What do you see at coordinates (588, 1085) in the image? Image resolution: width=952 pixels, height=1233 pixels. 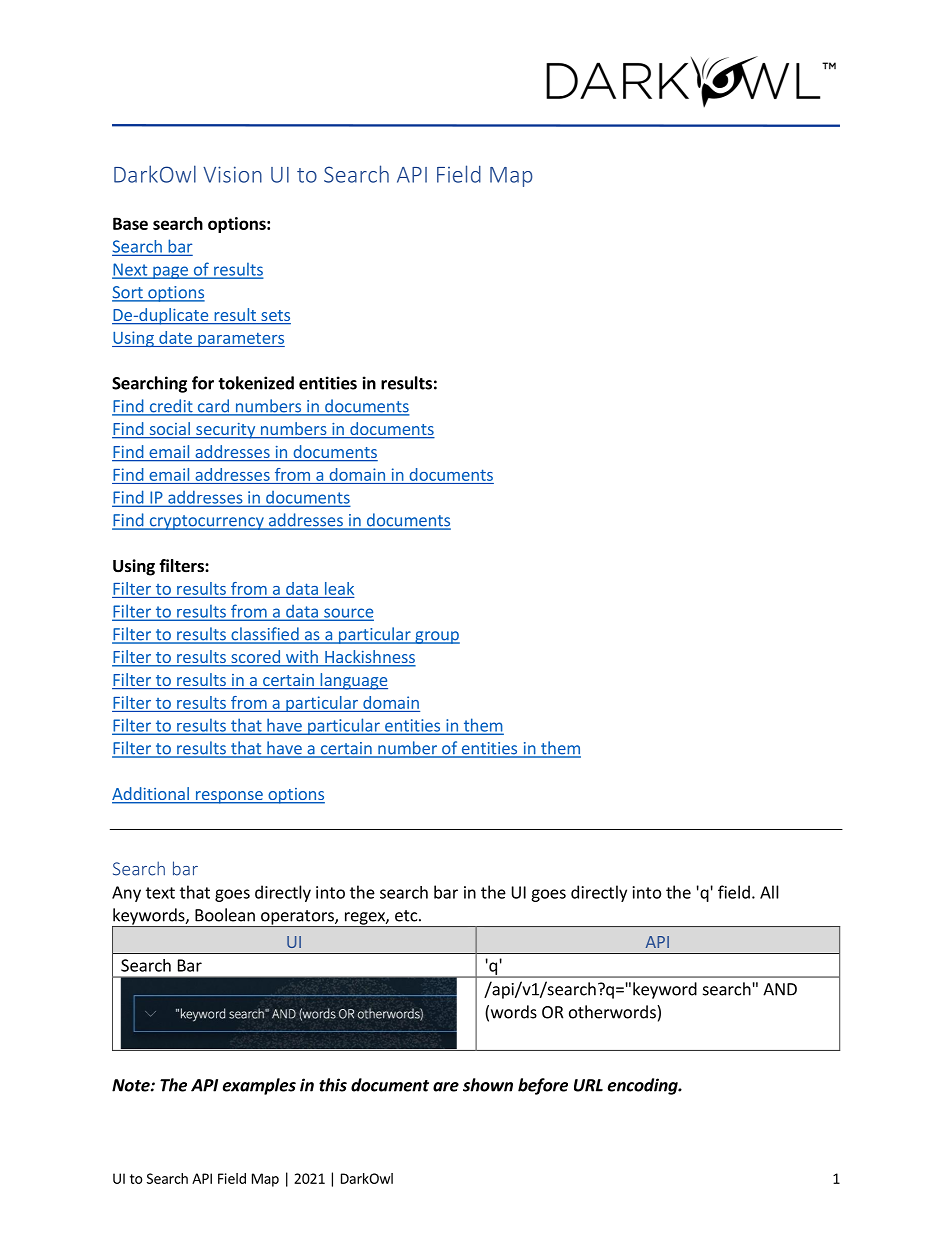 I see `URL` at bounding box center [588, 1085].
